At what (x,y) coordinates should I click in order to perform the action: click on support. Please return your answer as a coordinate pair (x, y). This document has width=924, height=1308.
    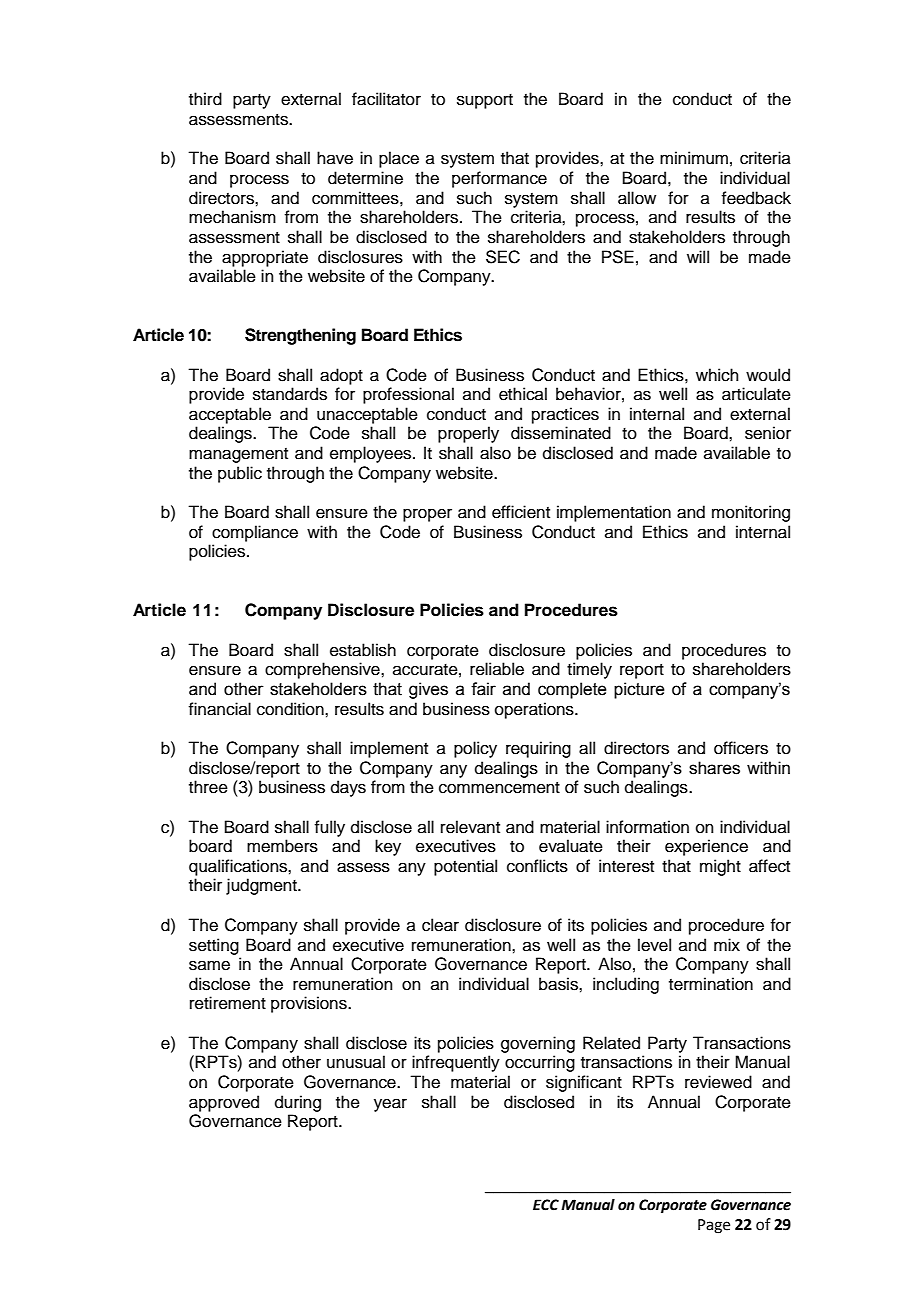
    Looking at the image, I should click on (485, 101).
